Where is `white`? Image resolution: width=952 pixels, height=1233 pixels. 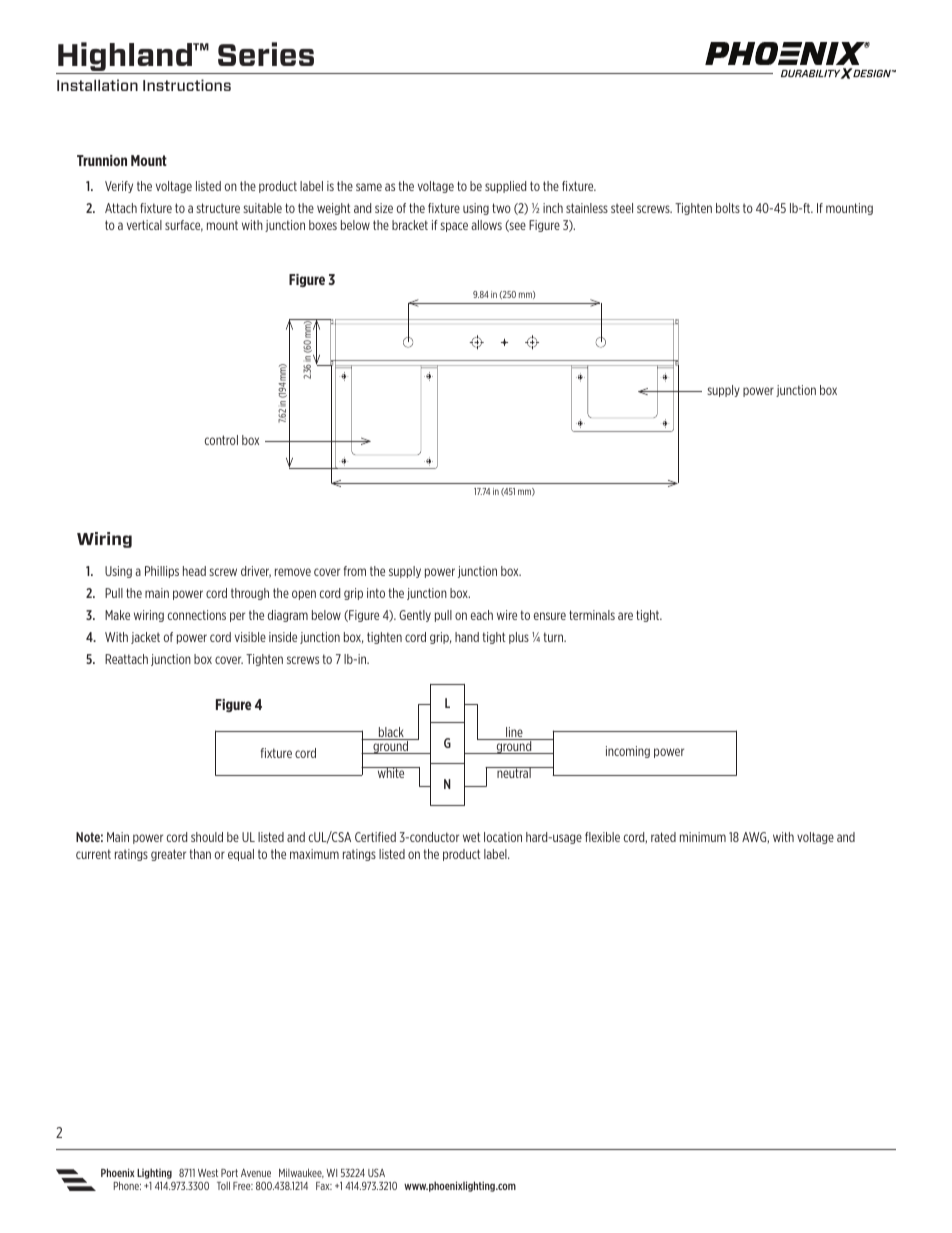 white is located at coordinates (391, 772).
